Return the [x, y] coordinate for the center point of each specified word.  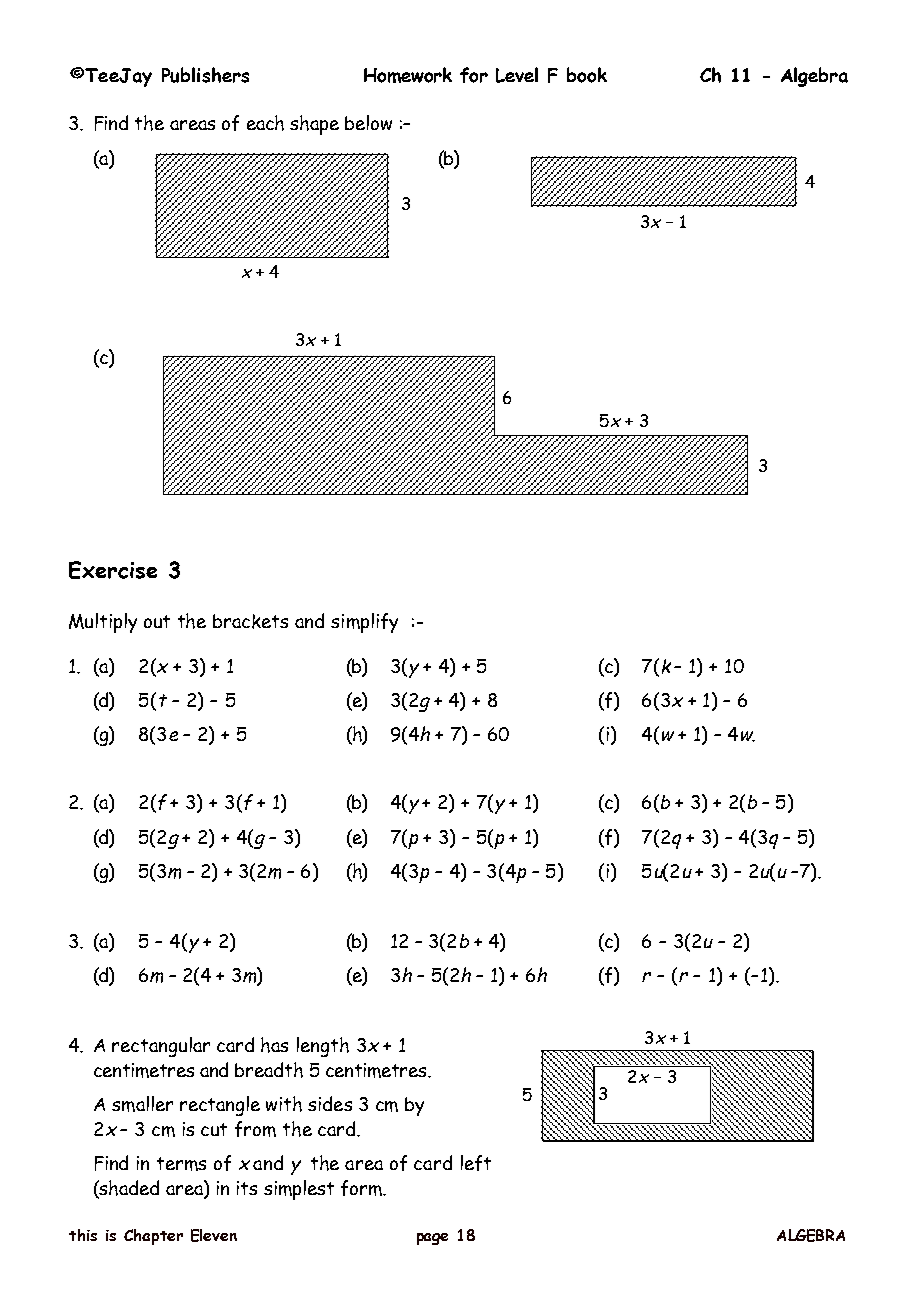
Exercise [113, 570]
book [587, 75]
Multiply [103, 623]
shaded [128, 1189]
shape [314, 125]
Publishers [205, 75]
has [274, 1045]
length [323, 1047]
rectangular [161, 1047]
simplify [364, 623]
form [362, 1188]
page [432, 1239]
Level [517, 75]
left [476, 1163]
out [157, 621]
